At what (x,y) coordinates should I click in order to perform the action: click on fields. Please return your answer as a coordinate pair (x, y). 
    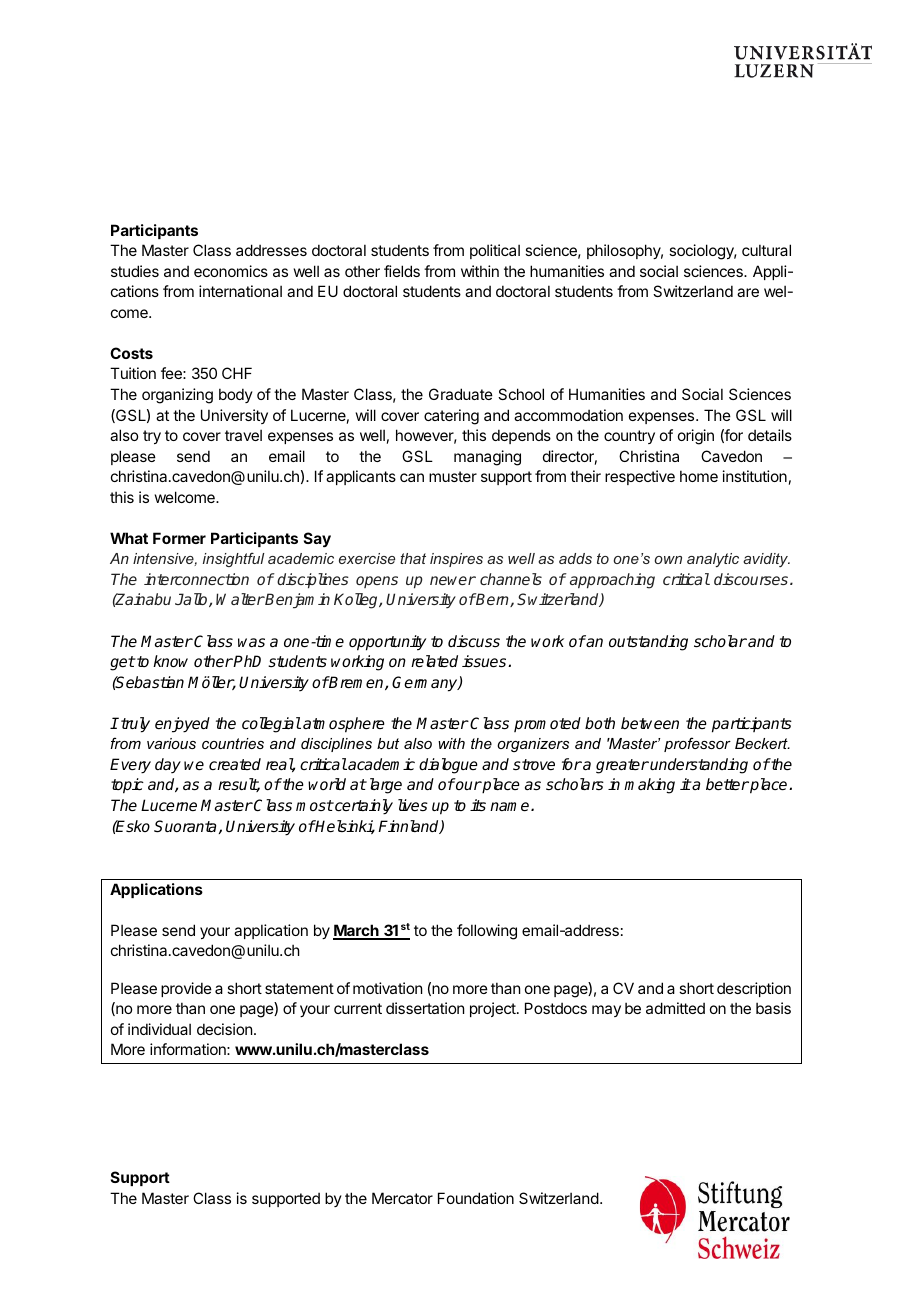
    Looking at the image, I should click on (402, 271).
